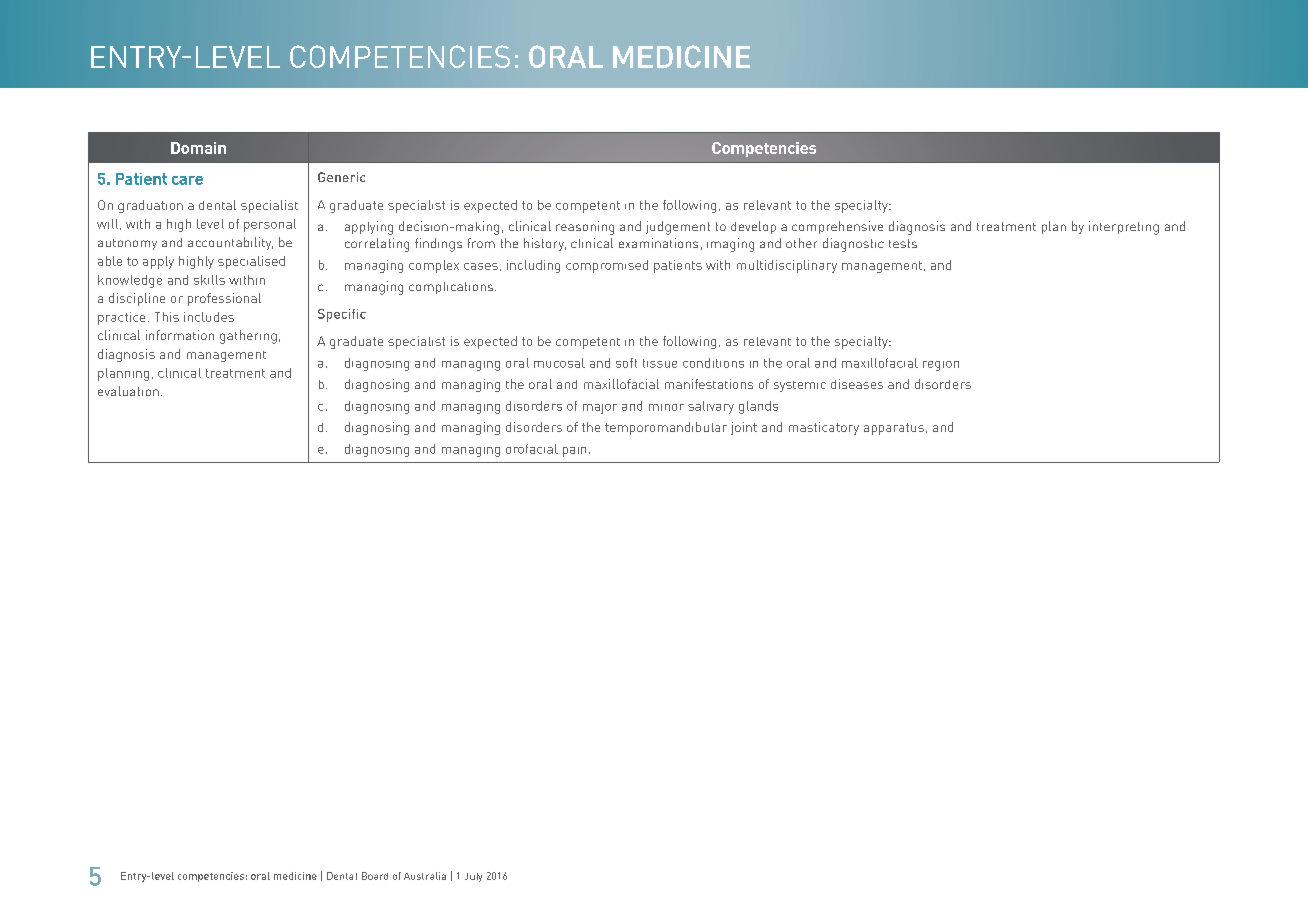 The width and height of the image is (1308, 924). What do you see at coordinates (187, 180) in the image?
I see `care` at bounding box center [187, 180].
